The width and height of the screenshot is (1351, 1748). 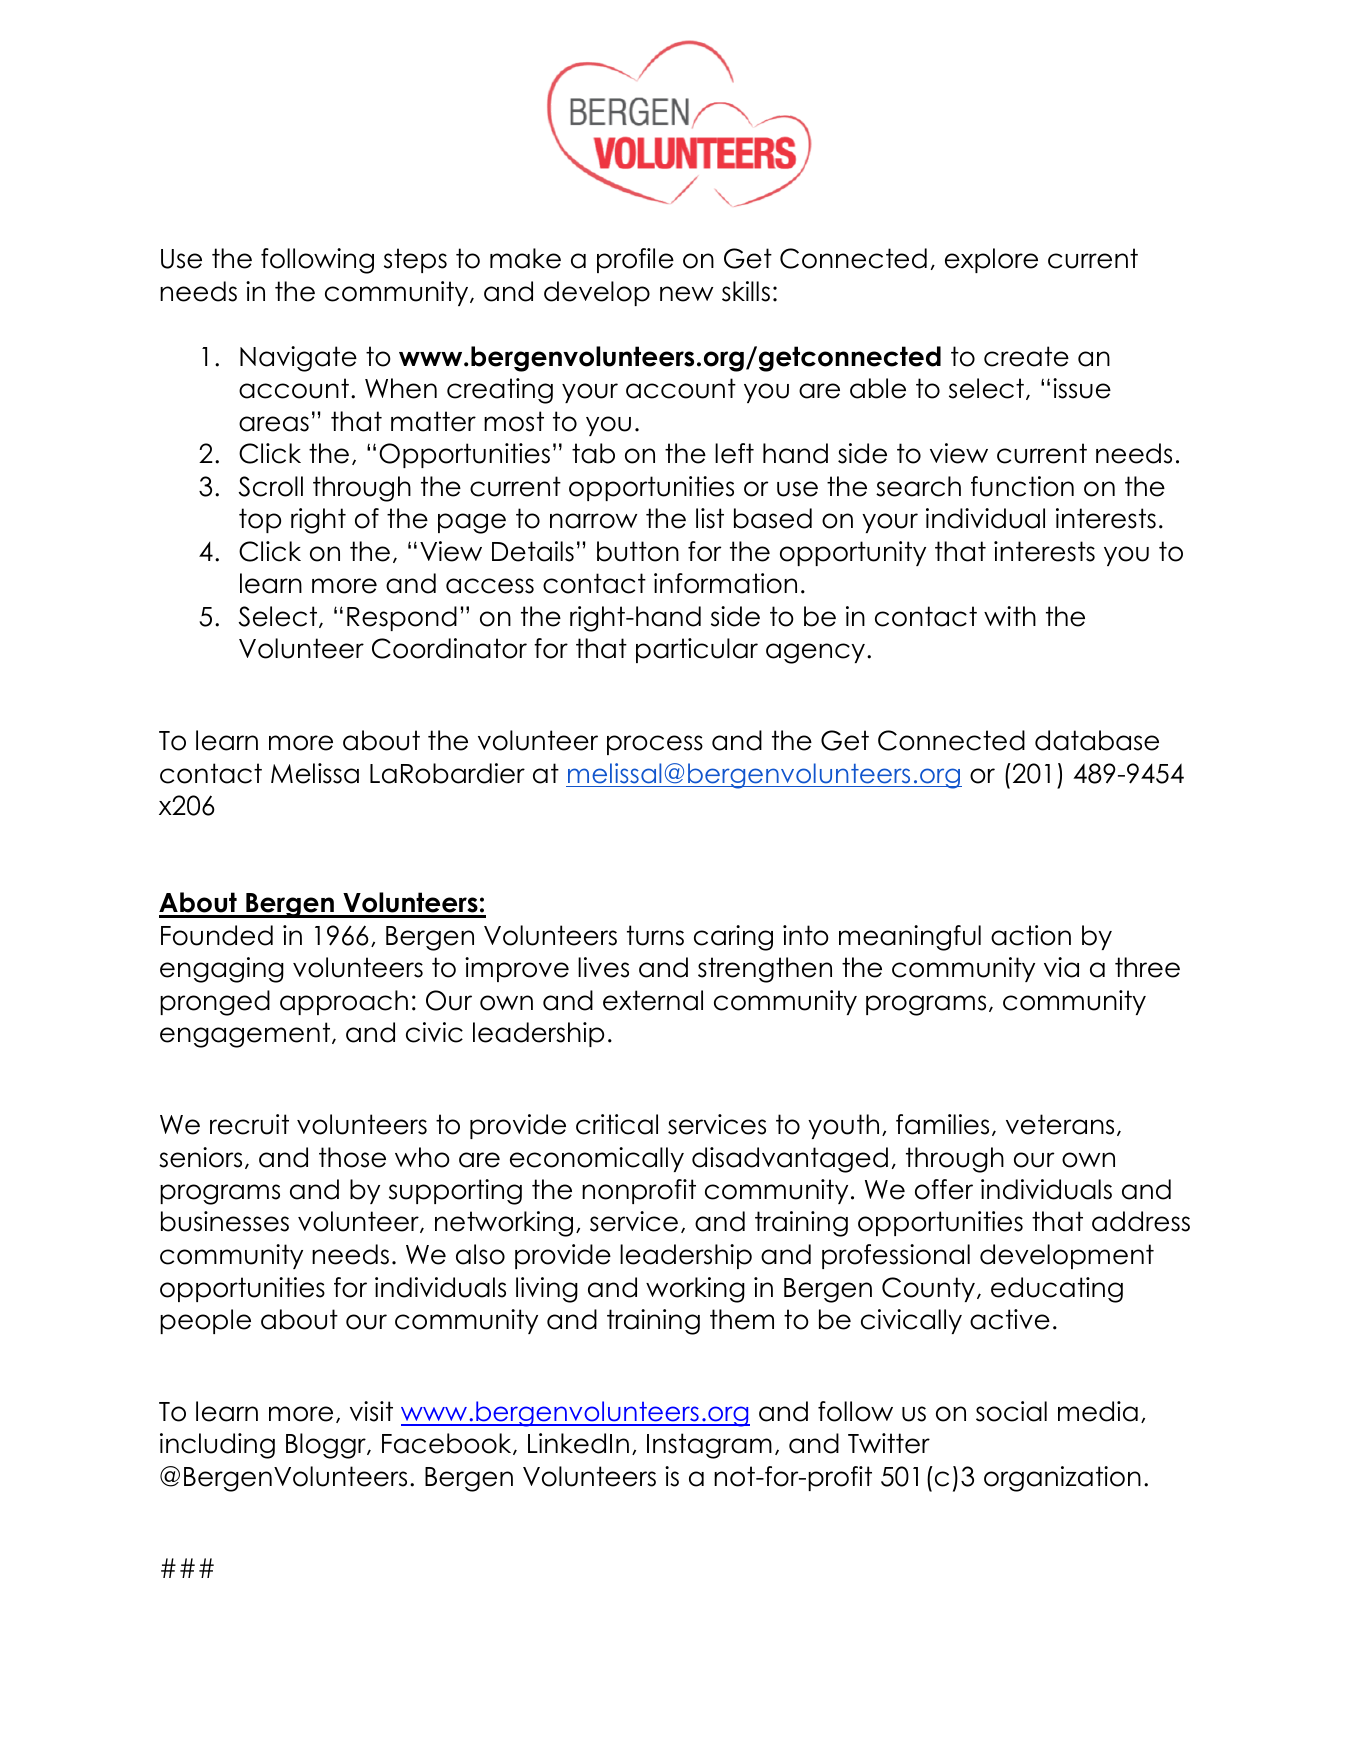 I want to click on Respond, so click(x=402, y=618).
